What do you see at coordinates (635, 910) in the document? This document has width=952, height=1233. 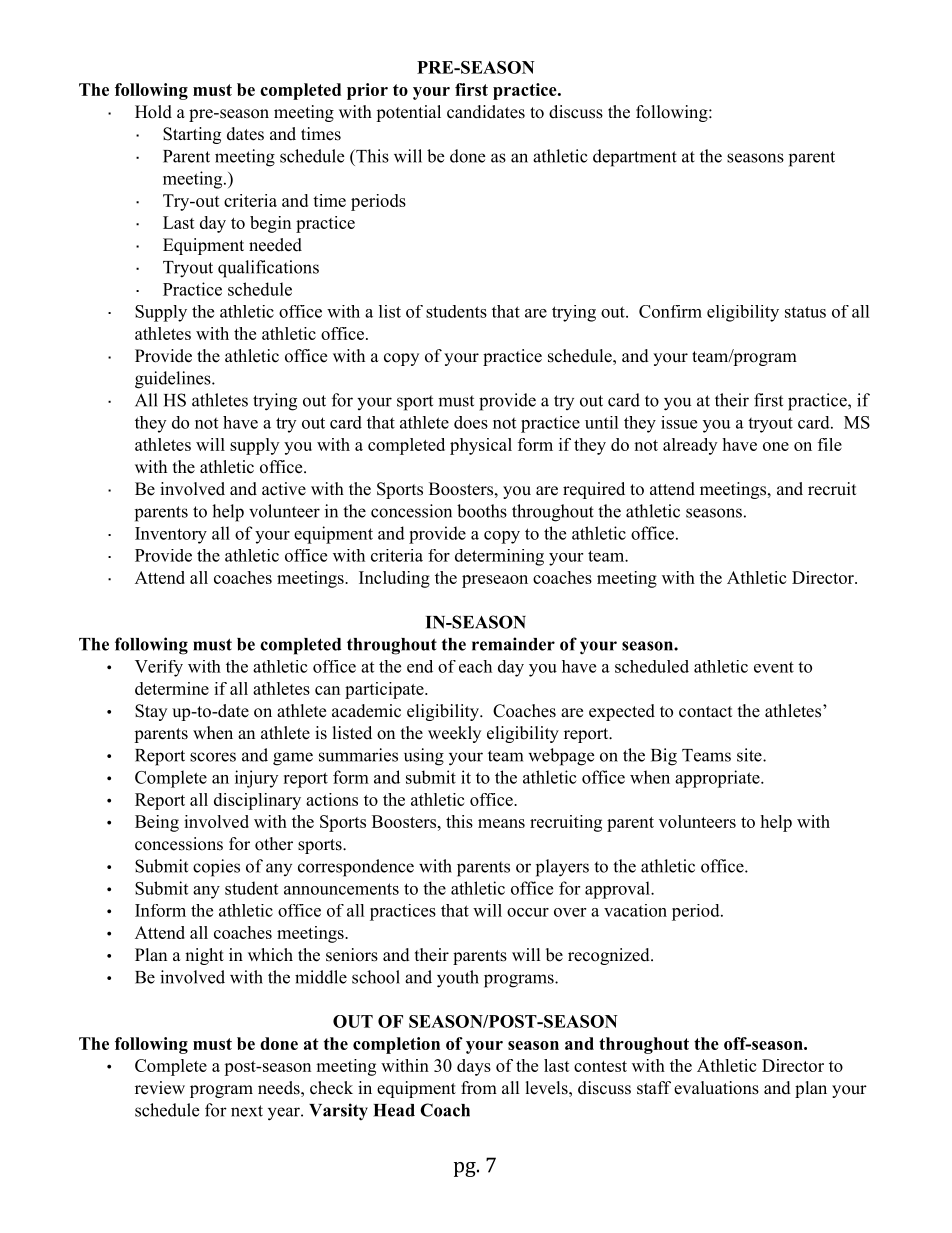 I see `vacation` at bounding box center [635, 910].
